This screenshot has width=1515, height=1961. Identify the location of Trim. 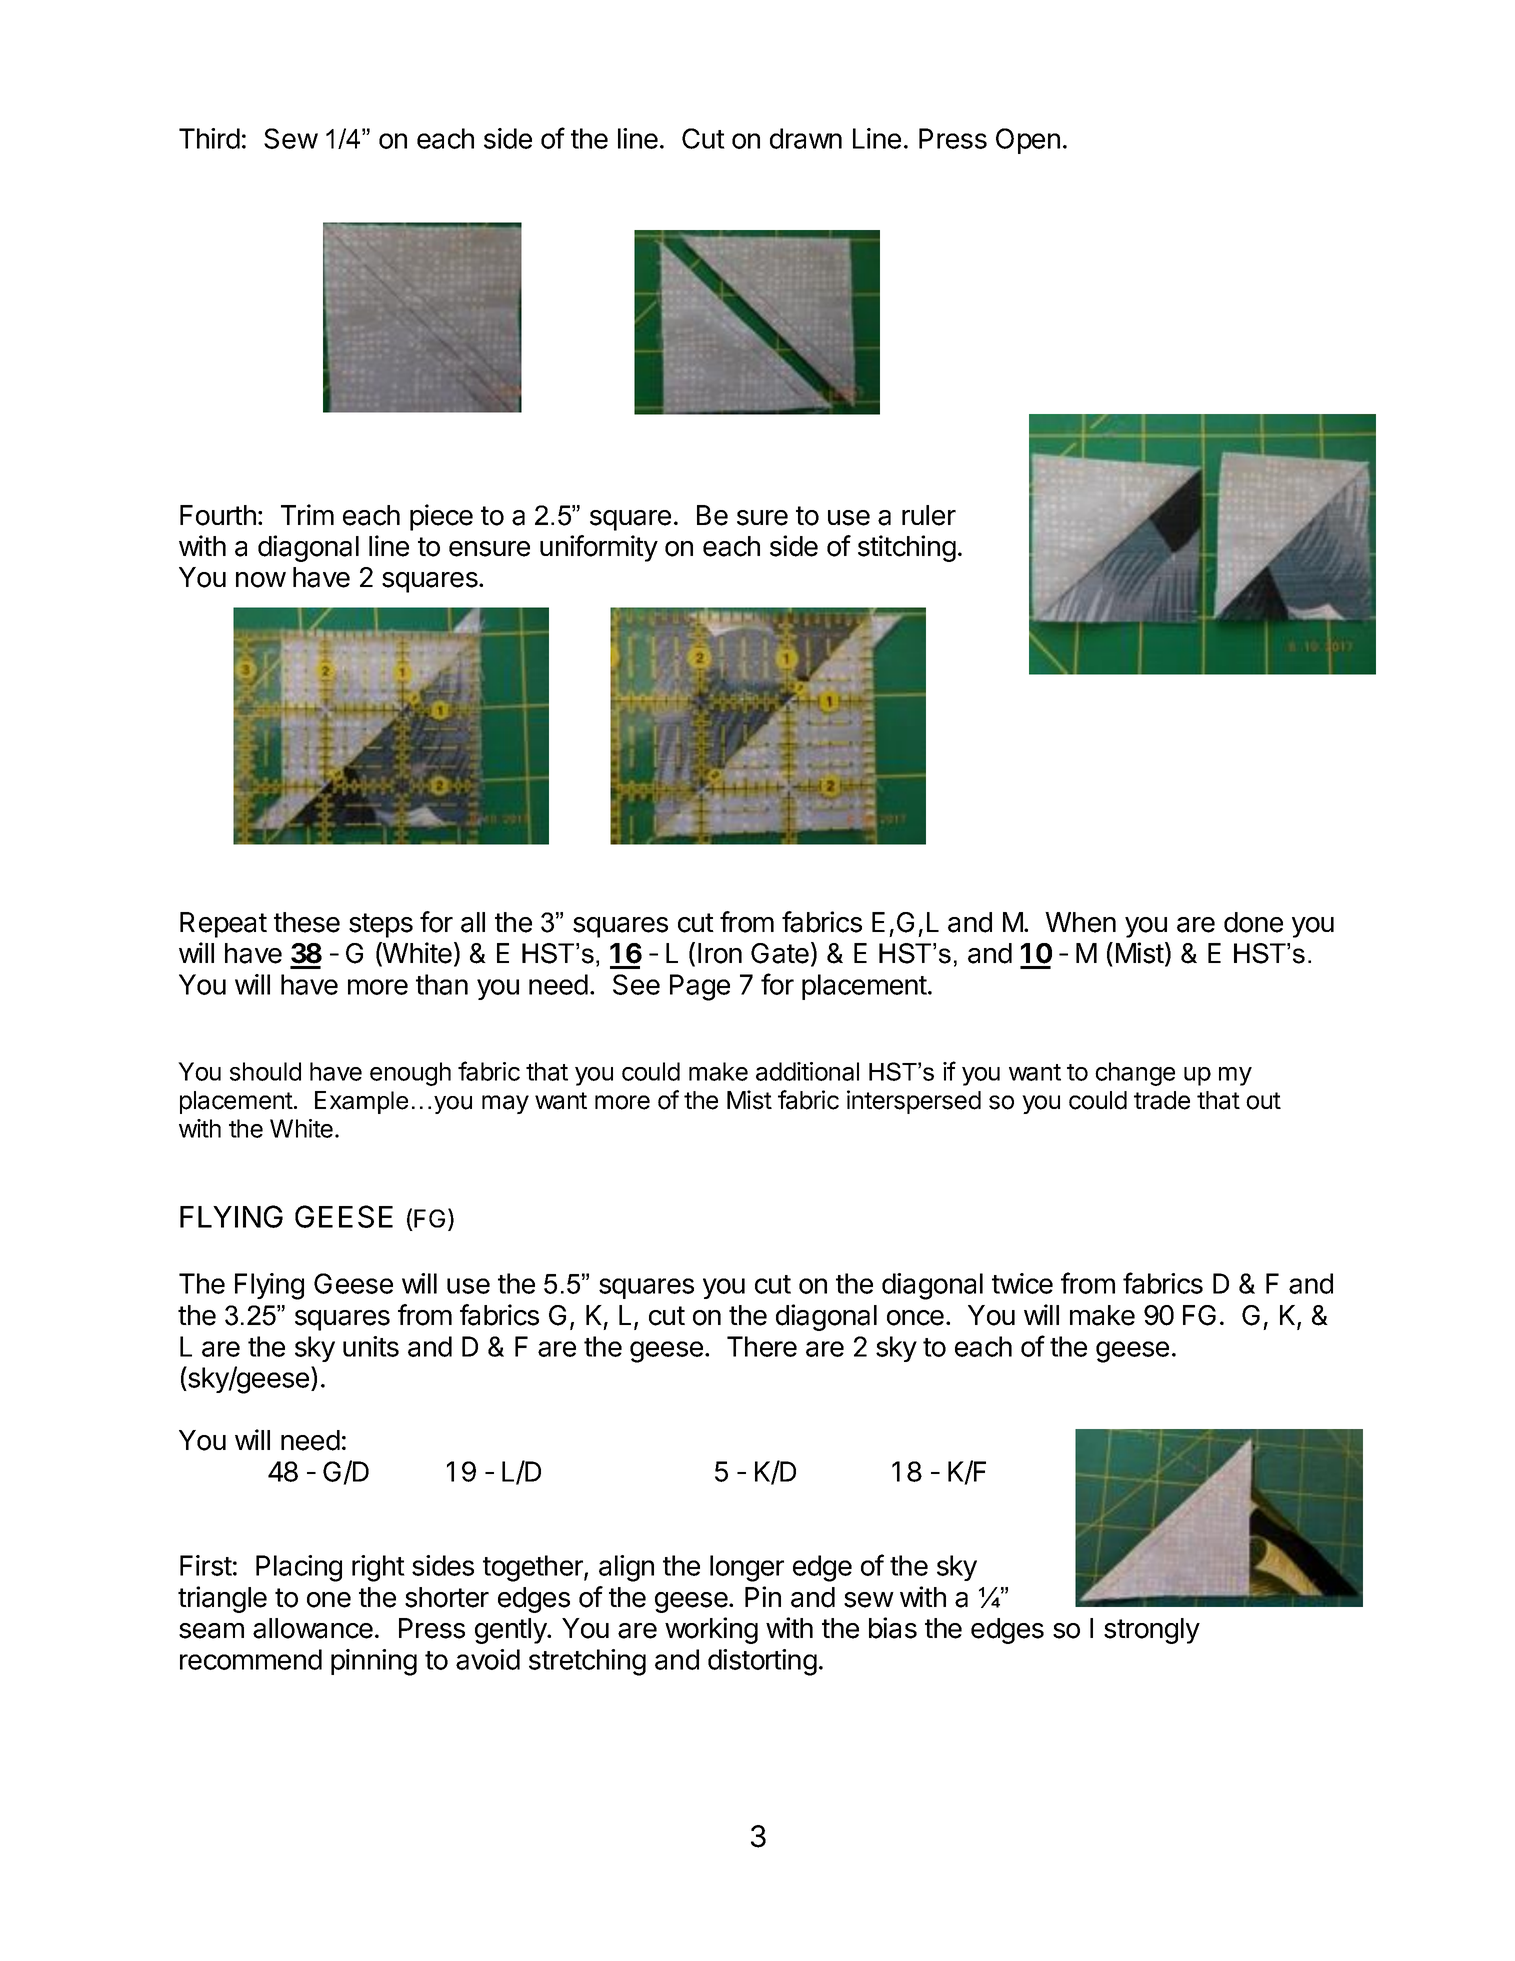
(307, 514).
